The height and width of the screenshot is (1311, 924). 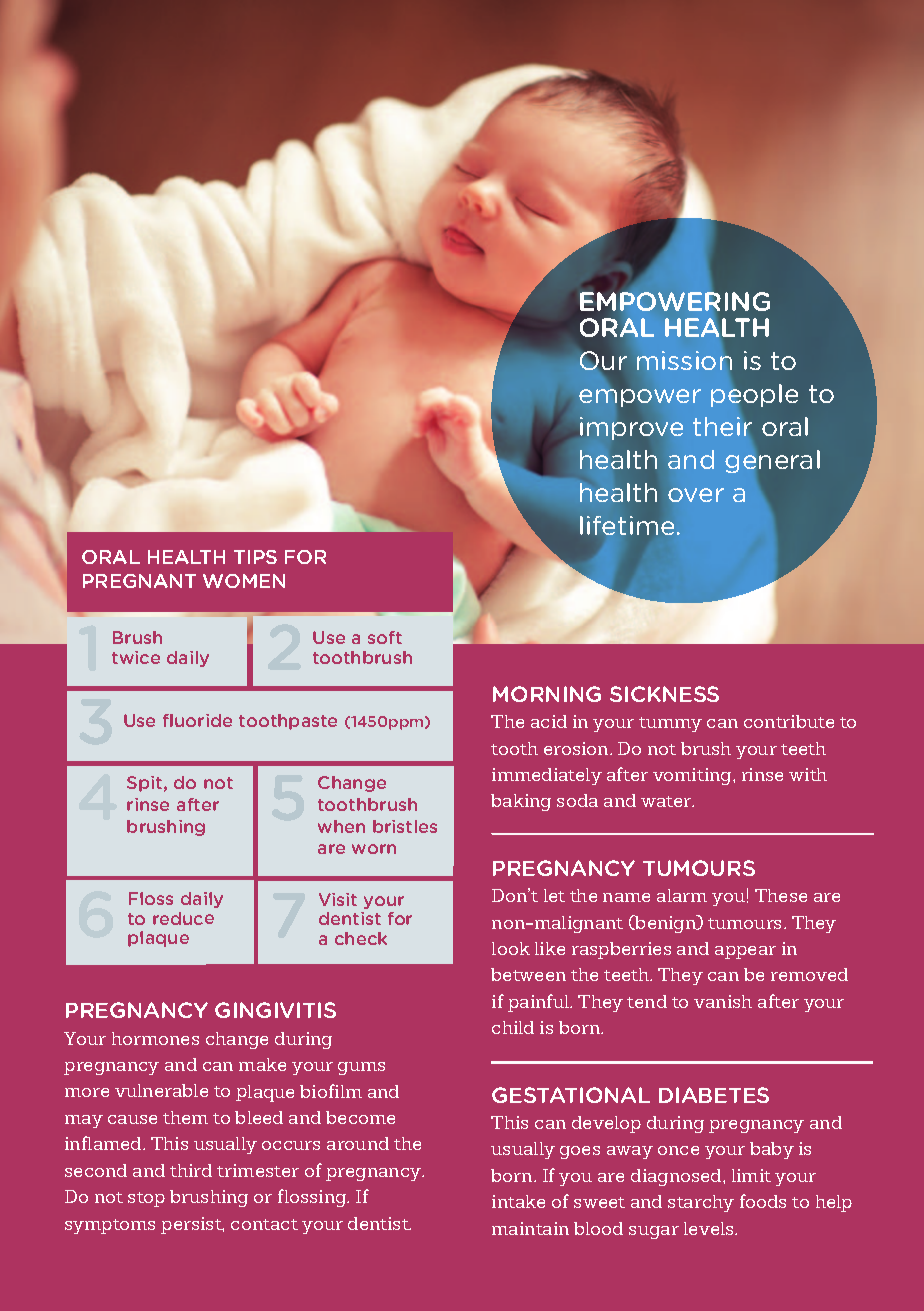 What do you see at coordinates (136, 657) in the screenshot?
I see `twice` at bounding box center [136, 657].
